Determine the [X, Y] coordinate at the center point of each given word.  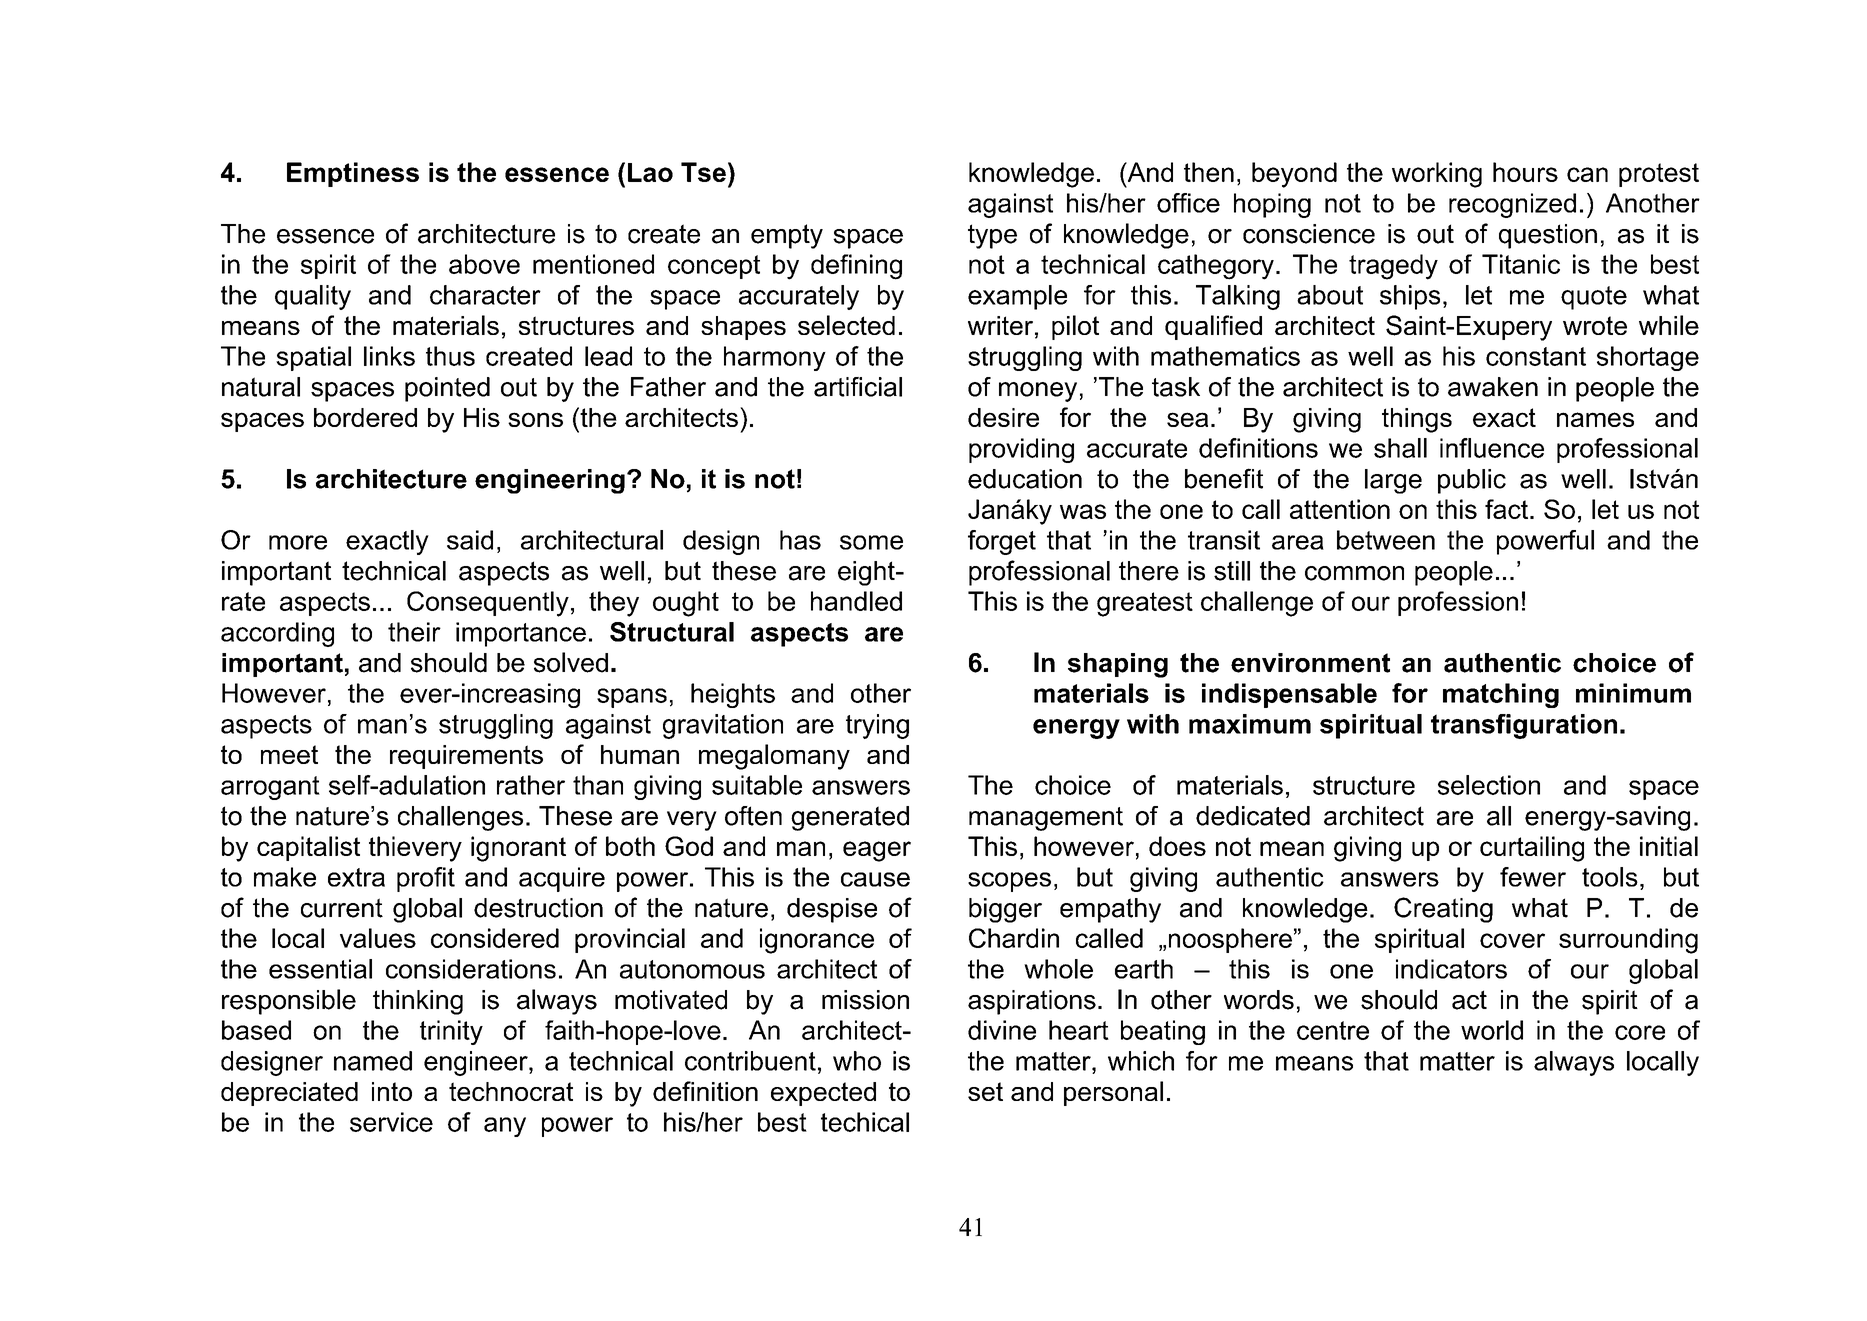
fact [1506, 509]
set [985, 1091]
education [1025, 479]
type [992, 236]
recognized [1512, 205]
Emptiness [353, 174]
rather [531, 785]
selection [1489, 785]
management [1046, 819]
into [392, 1091]
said [470, 540]
